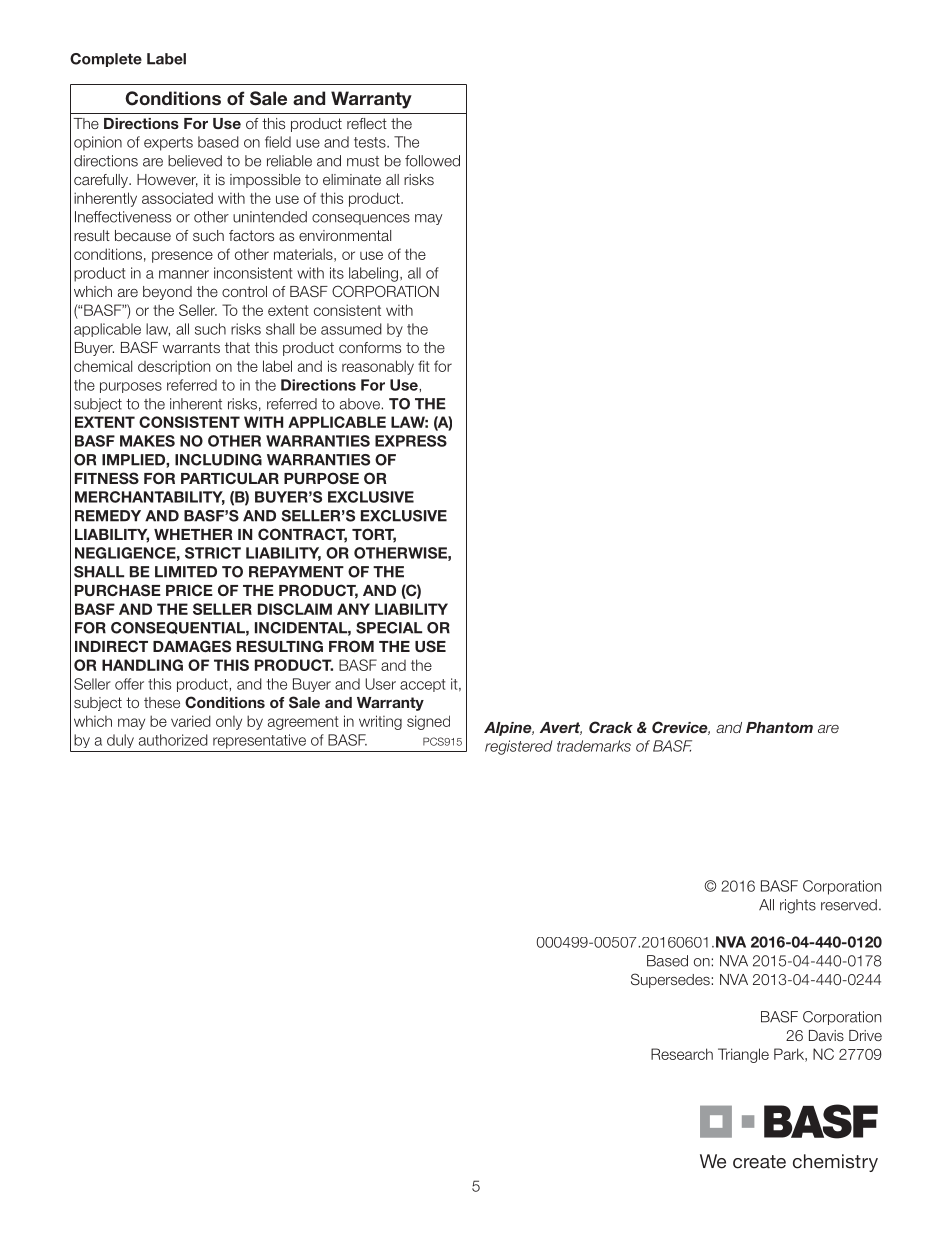  I want to click on INCLUDING, so click(218, 460).
